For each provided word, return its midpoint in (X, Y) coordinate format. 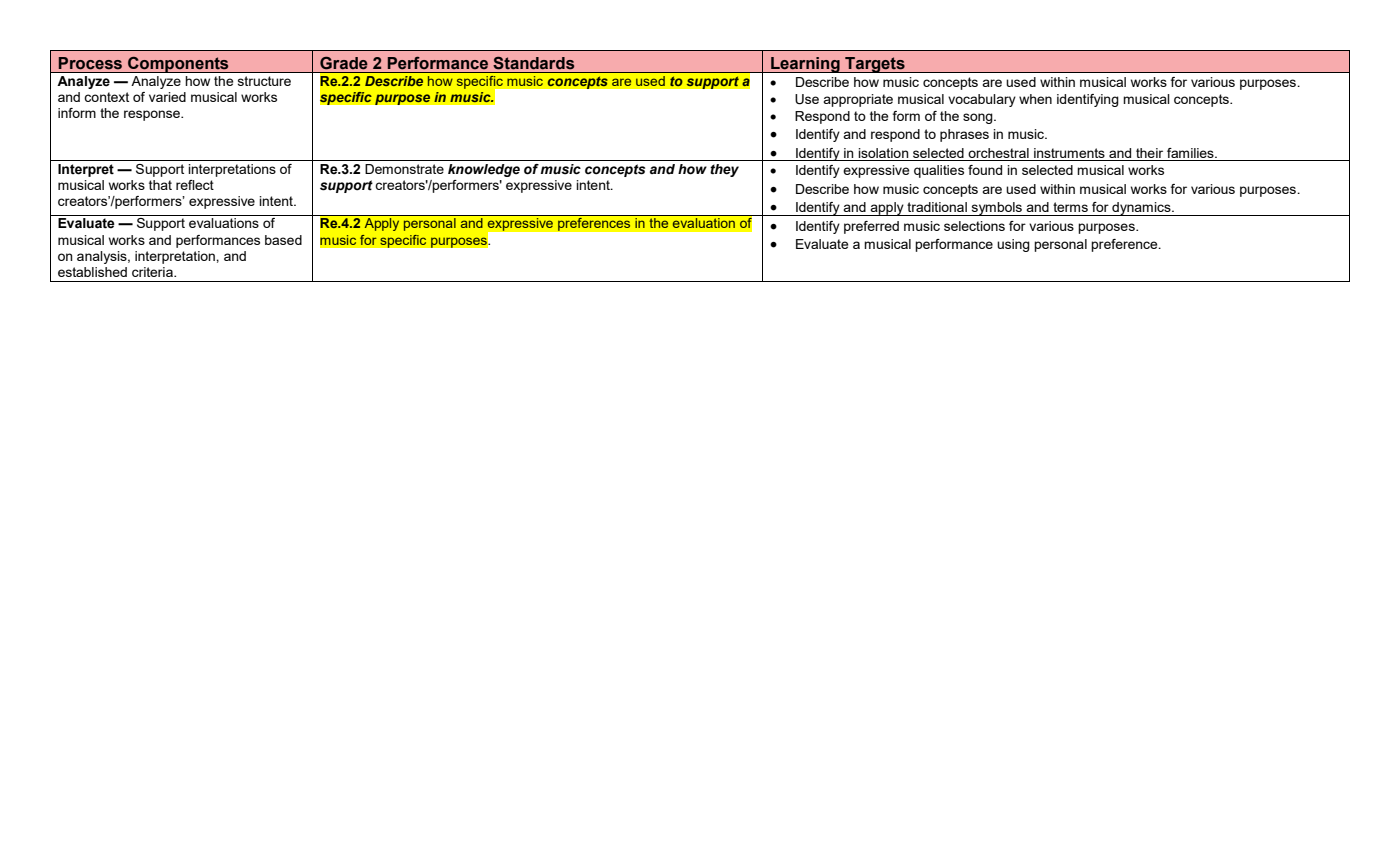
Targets (875, 65)
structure (264, 81)
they (724, 170)
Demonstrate (404, 169)
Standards (533, 63)
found (985, 170)
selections (974, 226)
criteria (153, 272)
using (1013, 245)
